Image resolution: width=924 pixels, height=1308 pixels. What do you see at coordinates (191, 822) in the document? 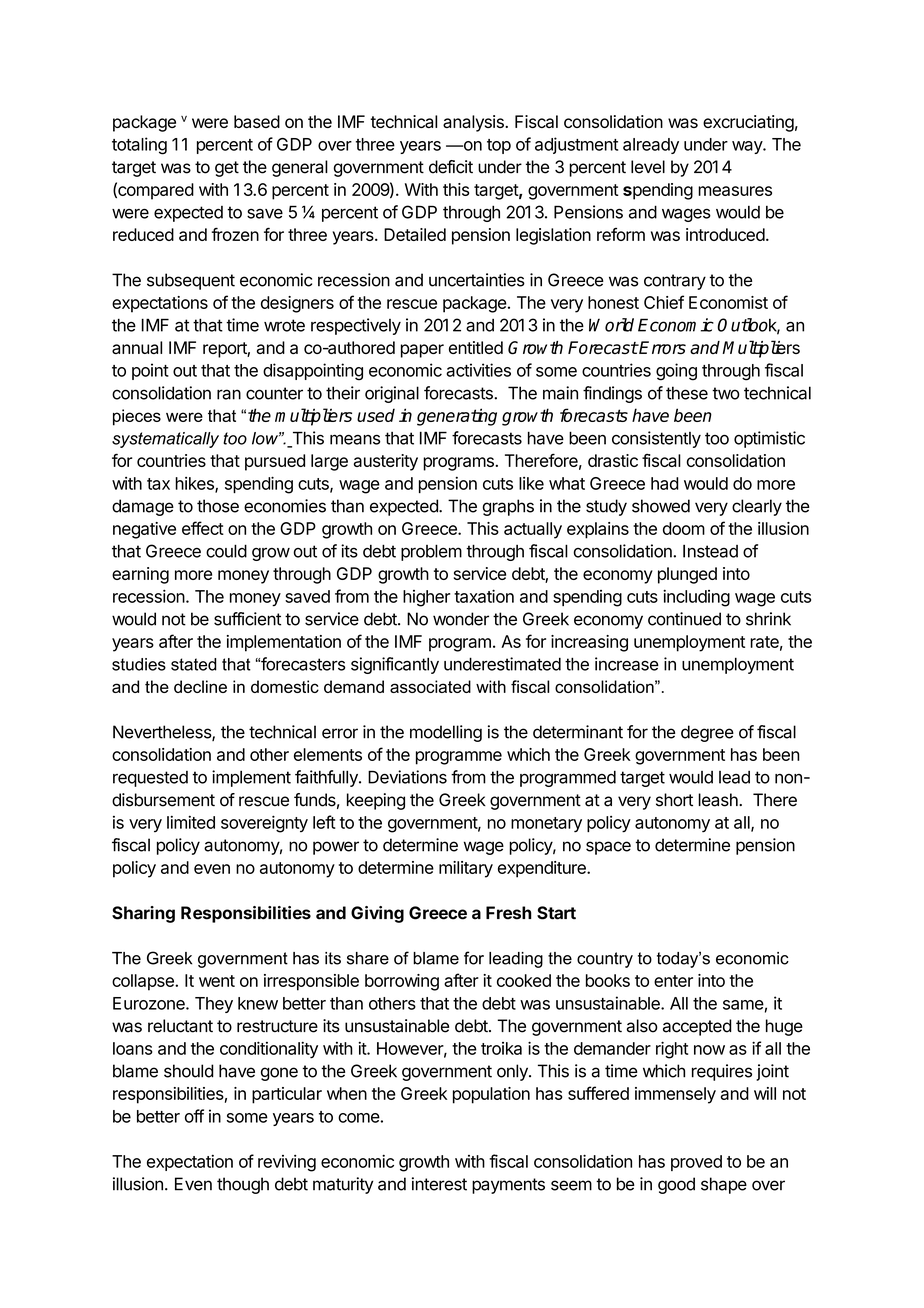
I see `limited` at bounding box center [191, 822].
